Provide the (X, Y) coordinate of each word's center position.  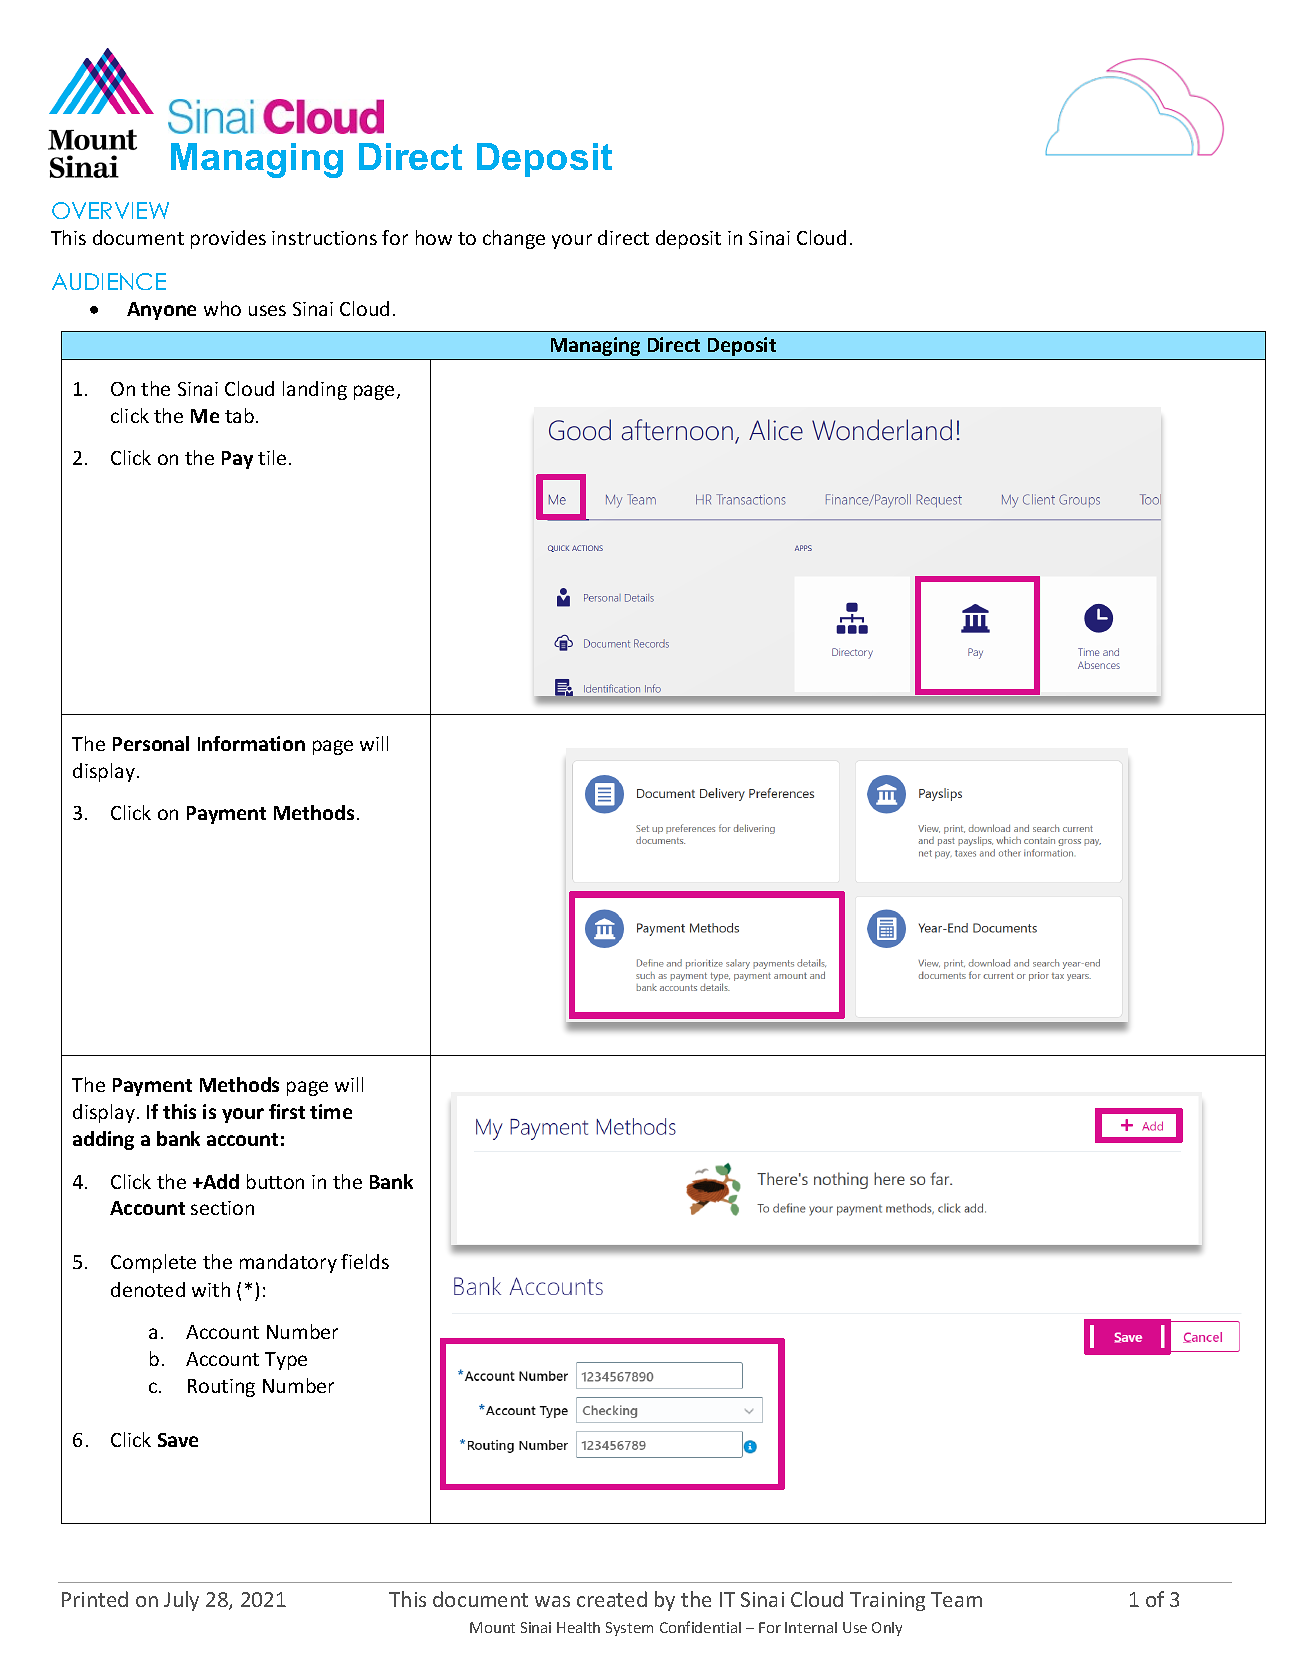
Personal (151, 743)
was (552, 1601)
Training (887, 1601)
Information (251, 743)
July (181, 1601)
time (331, 1111)
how (434, 237)
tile (272, 457)
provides (228, 239)
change (514, 239)
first (287, 1111)
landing (315, 390)
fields (365, 1261)
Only (887, 1629)
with (211, 1289)
